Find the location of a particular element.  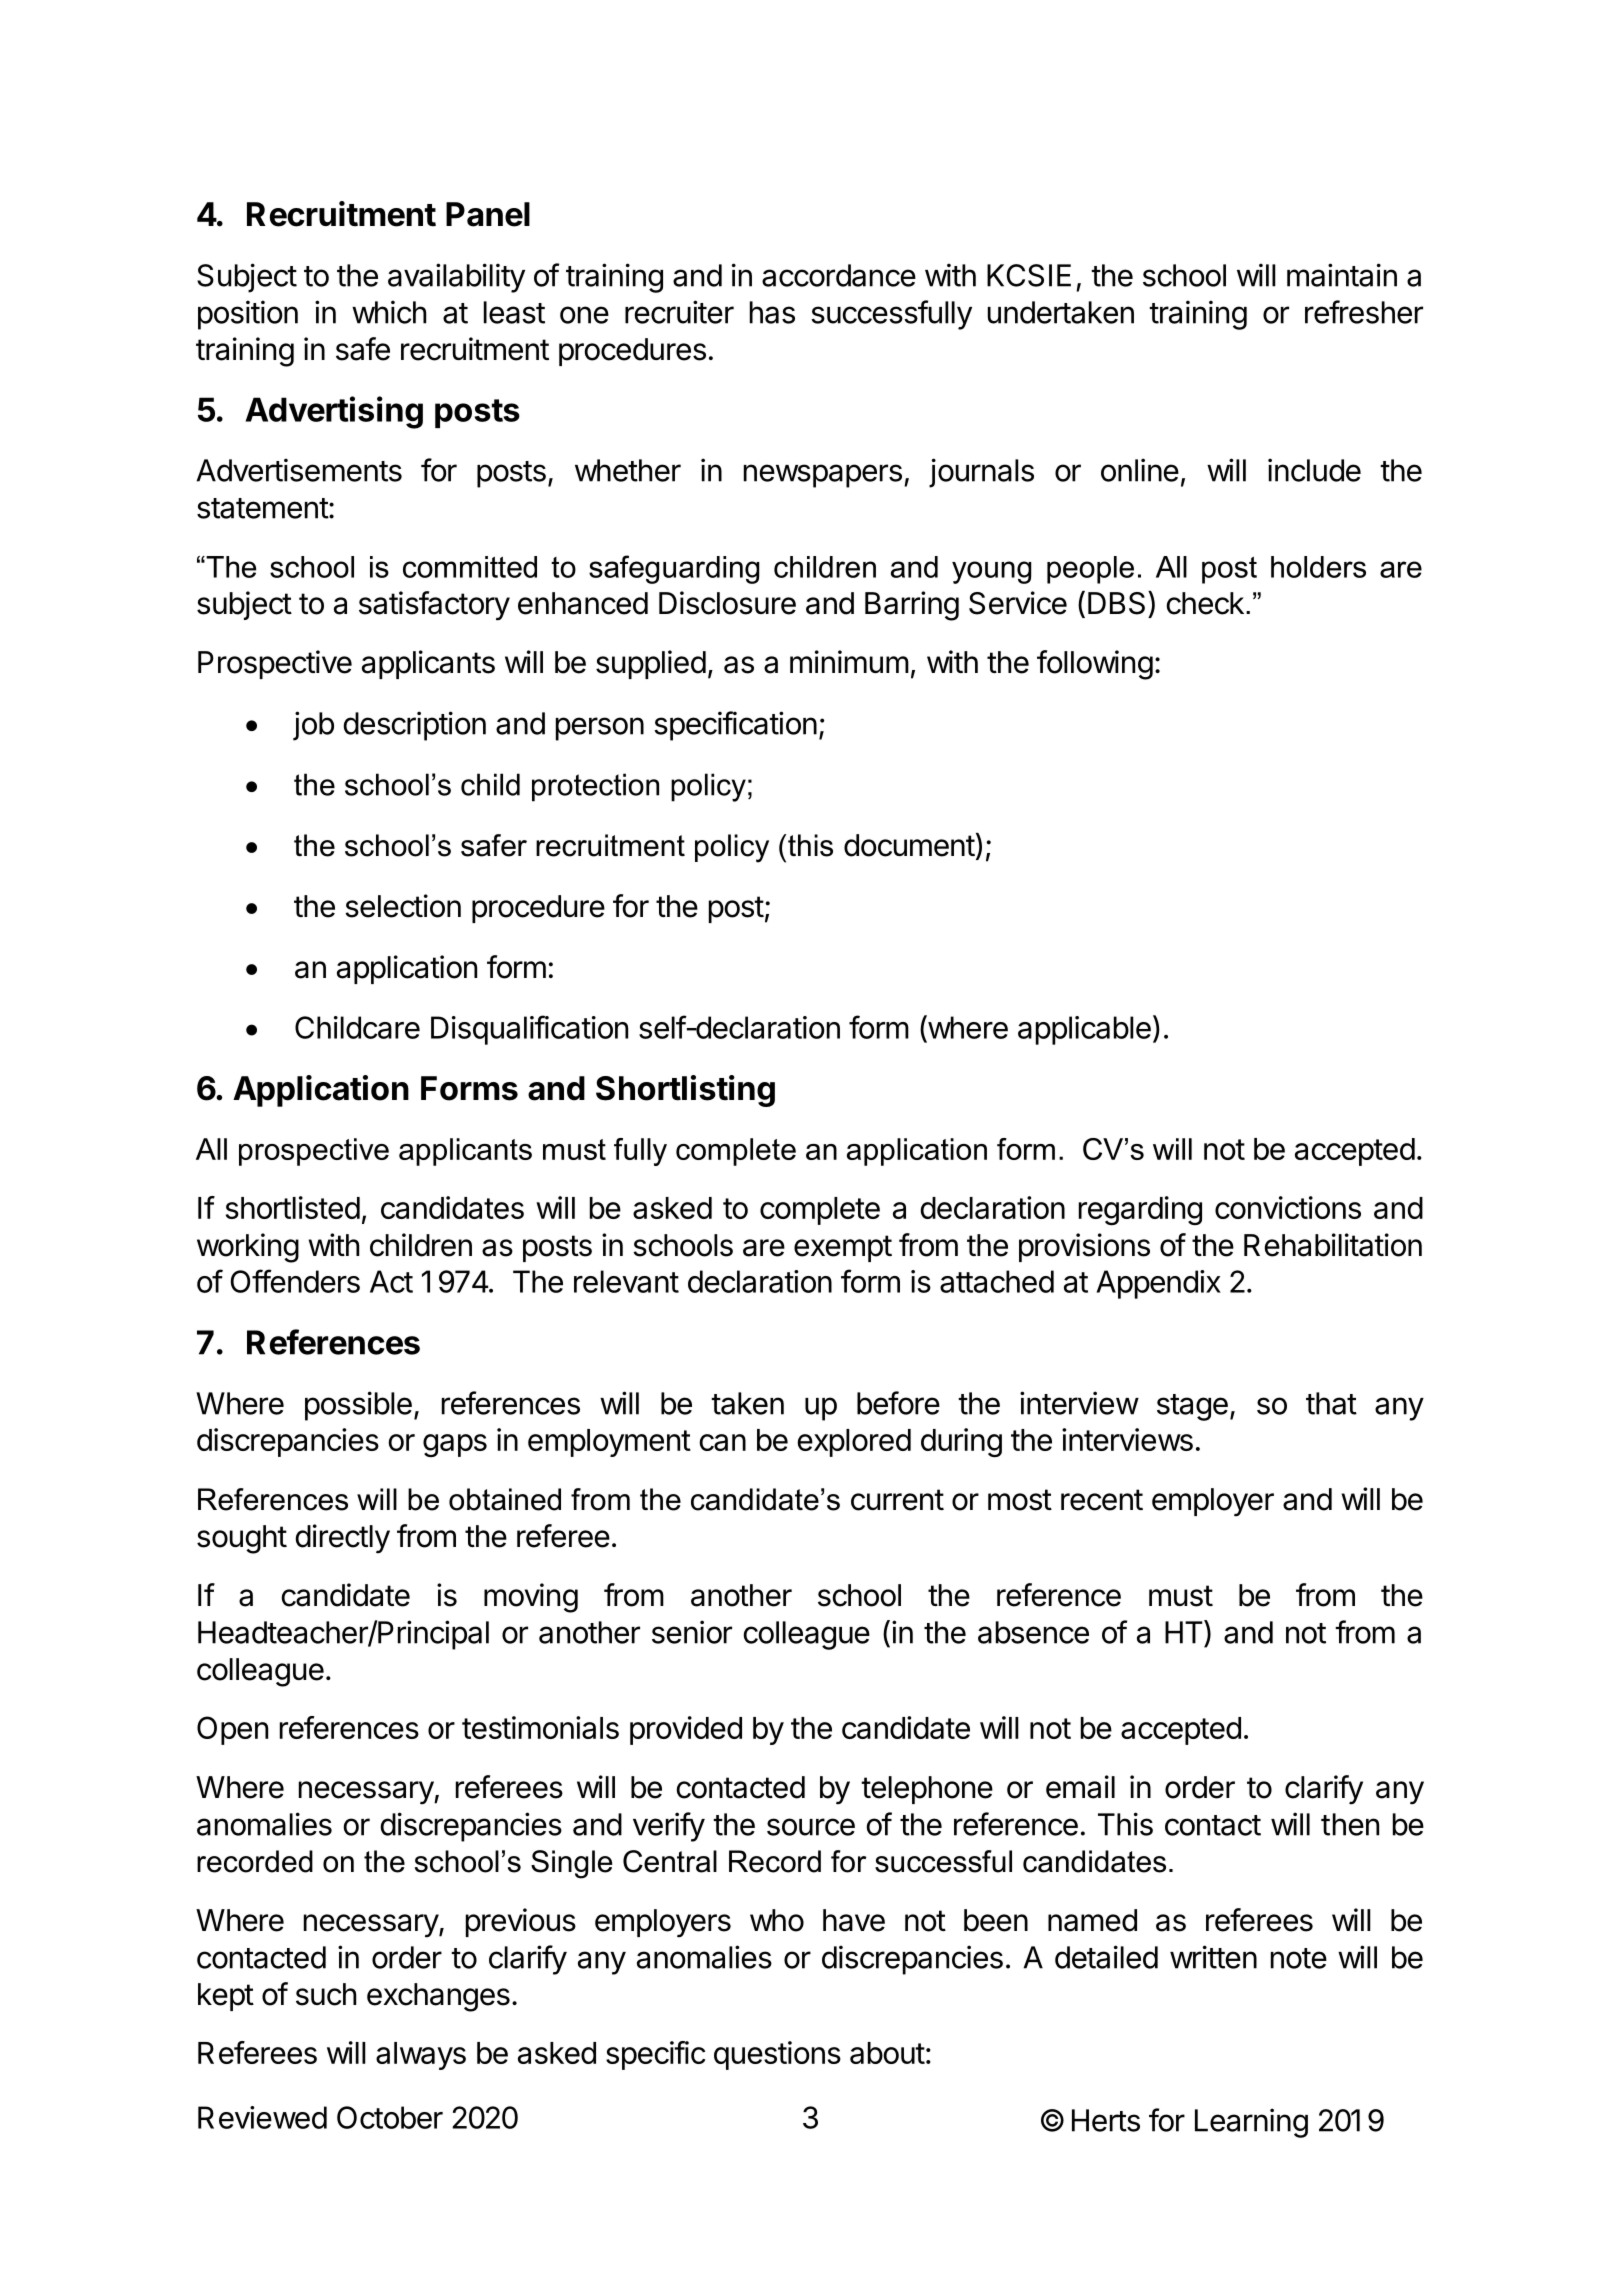

which is located at coordinates (389, 312).
